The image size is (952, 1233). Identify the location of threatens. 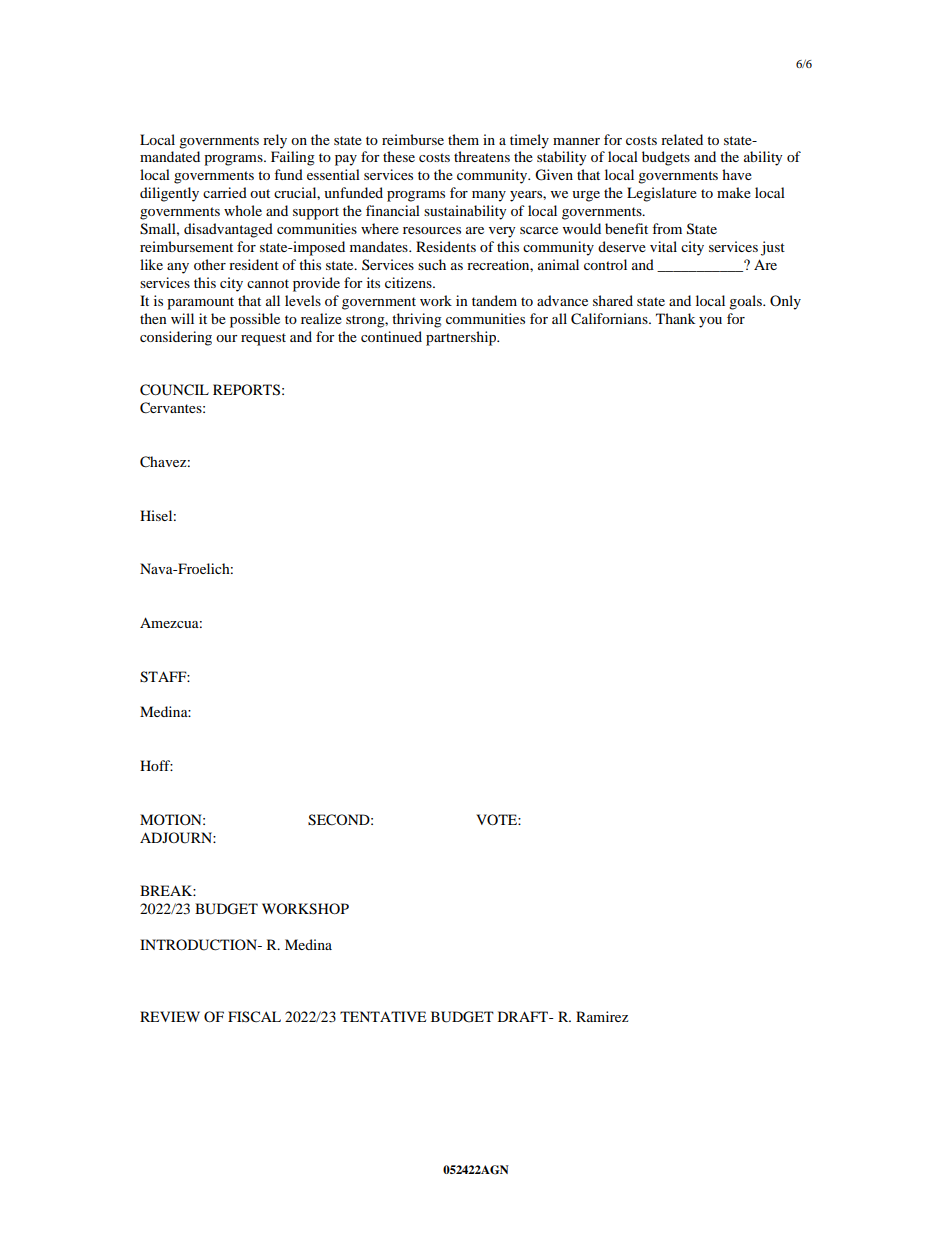
(482, 156).
